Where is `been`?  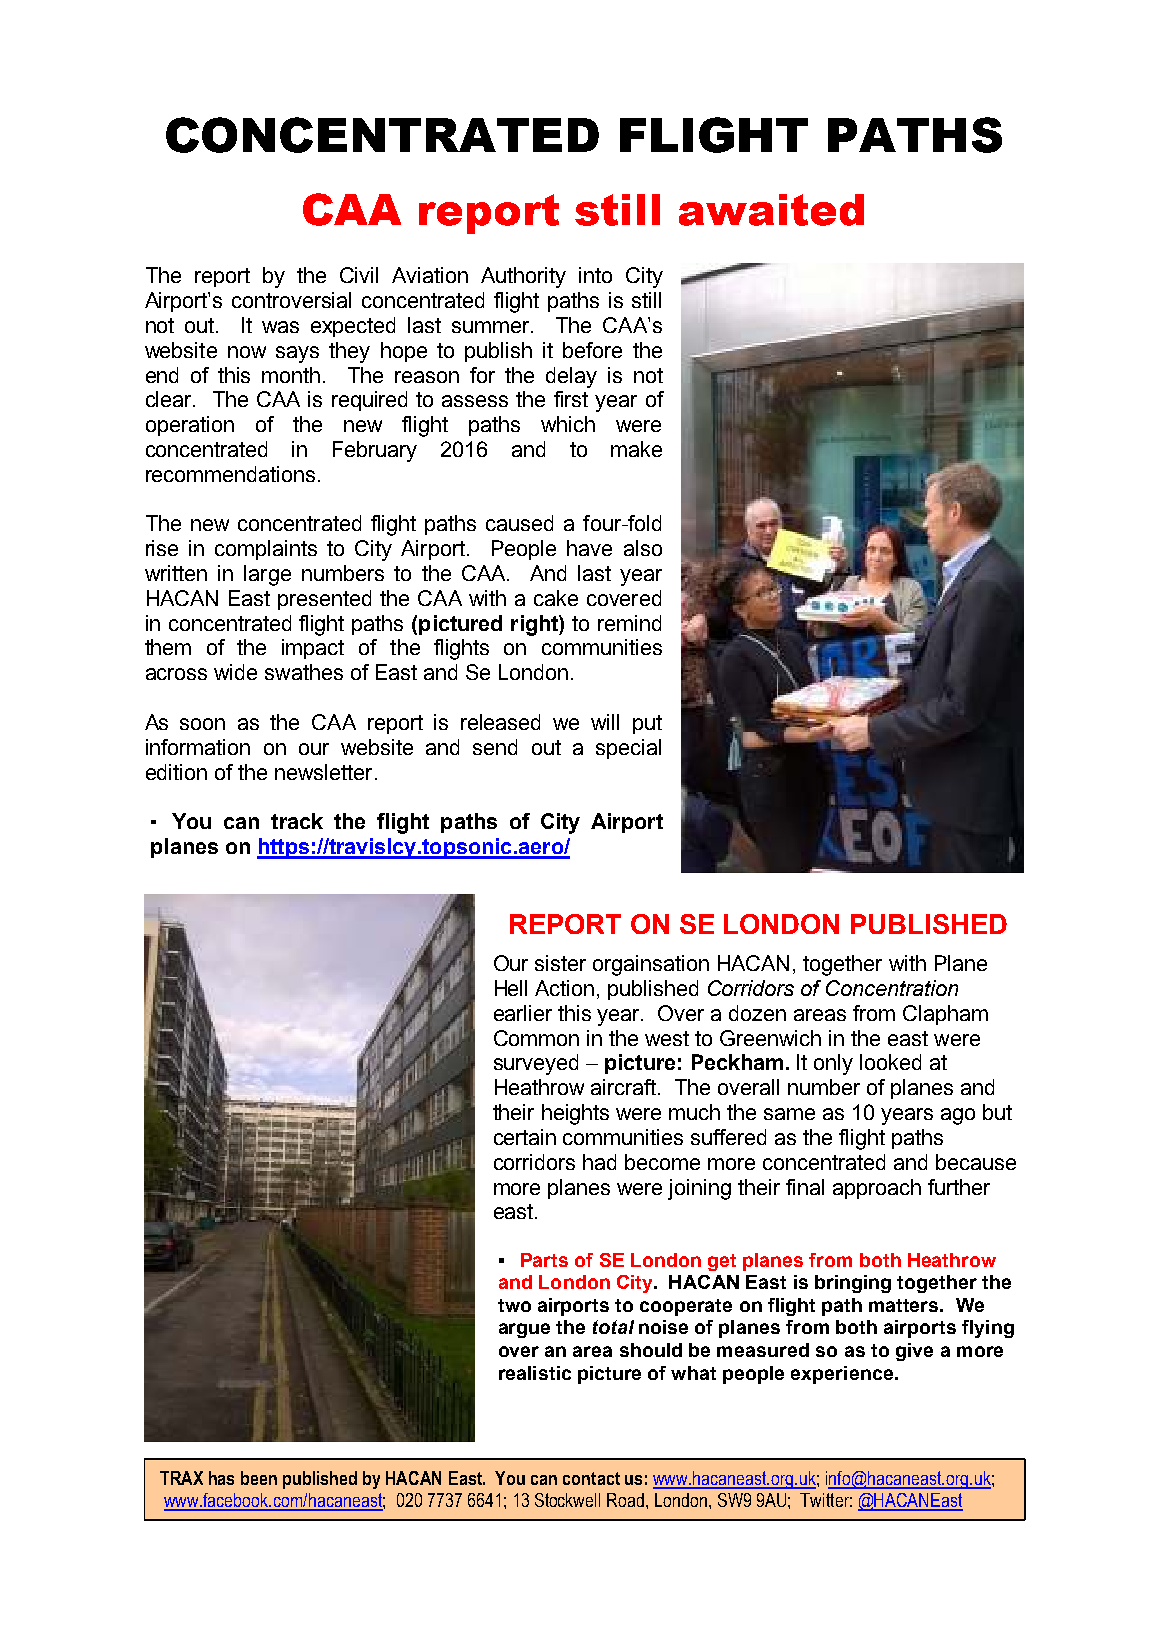 been is located at coordinates (259, 1478).
